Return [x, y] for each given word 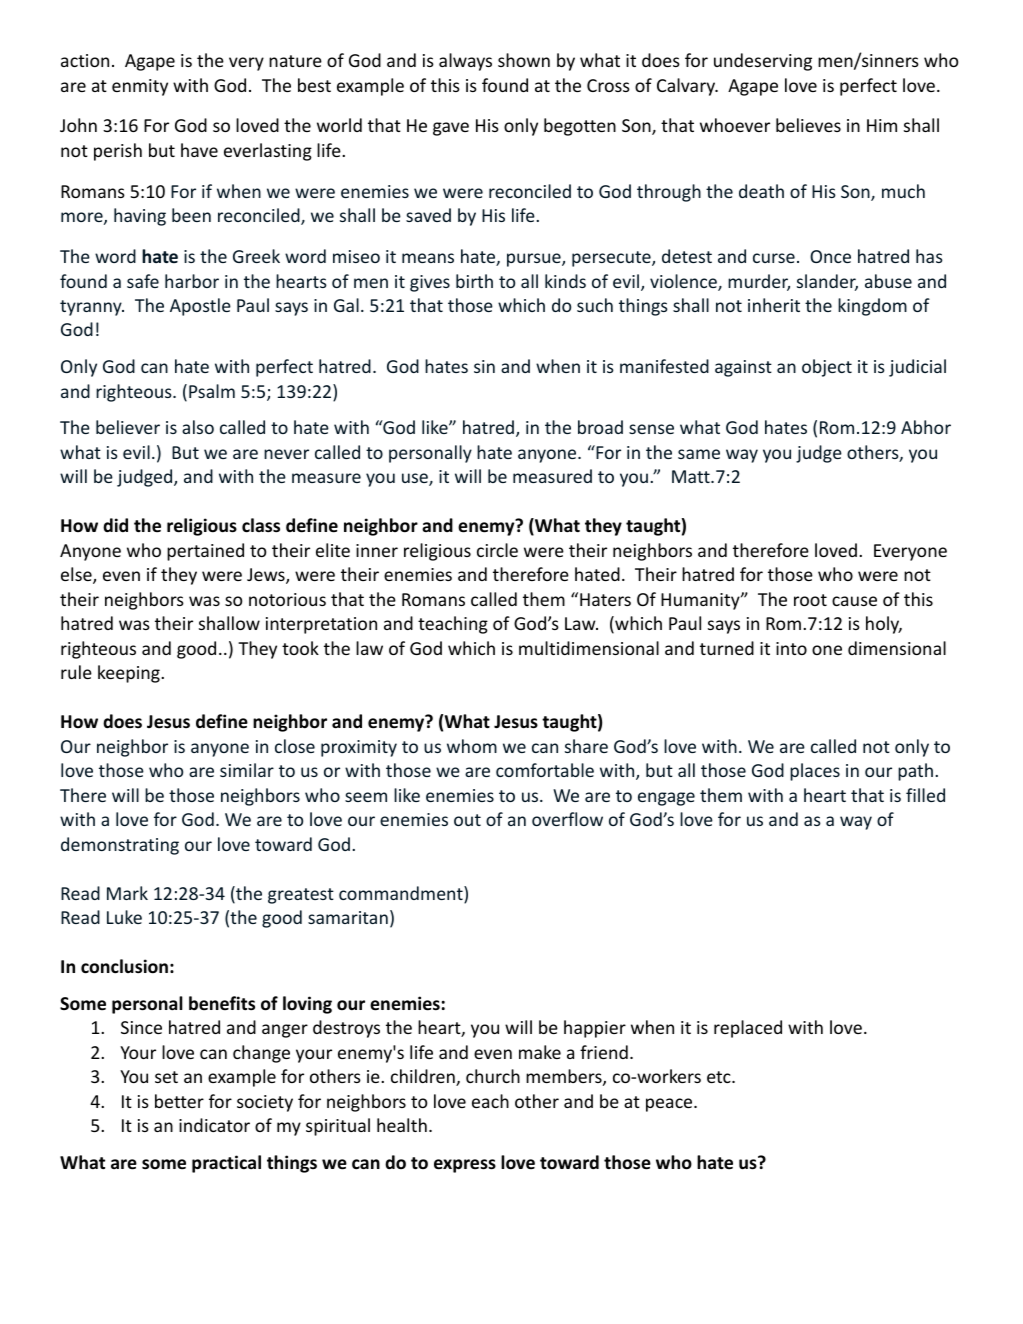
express [465, 1166]
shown [524, 60]
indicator [214, 1125]
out [467, 820]
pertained [205, 552]
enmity [140, 87]
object [827, 368]
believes [808, 125]
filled [925, 795]
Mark [127, 893]
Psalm [212, 391]
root [810, 600]
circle [497, 550]
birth [474, 281]
